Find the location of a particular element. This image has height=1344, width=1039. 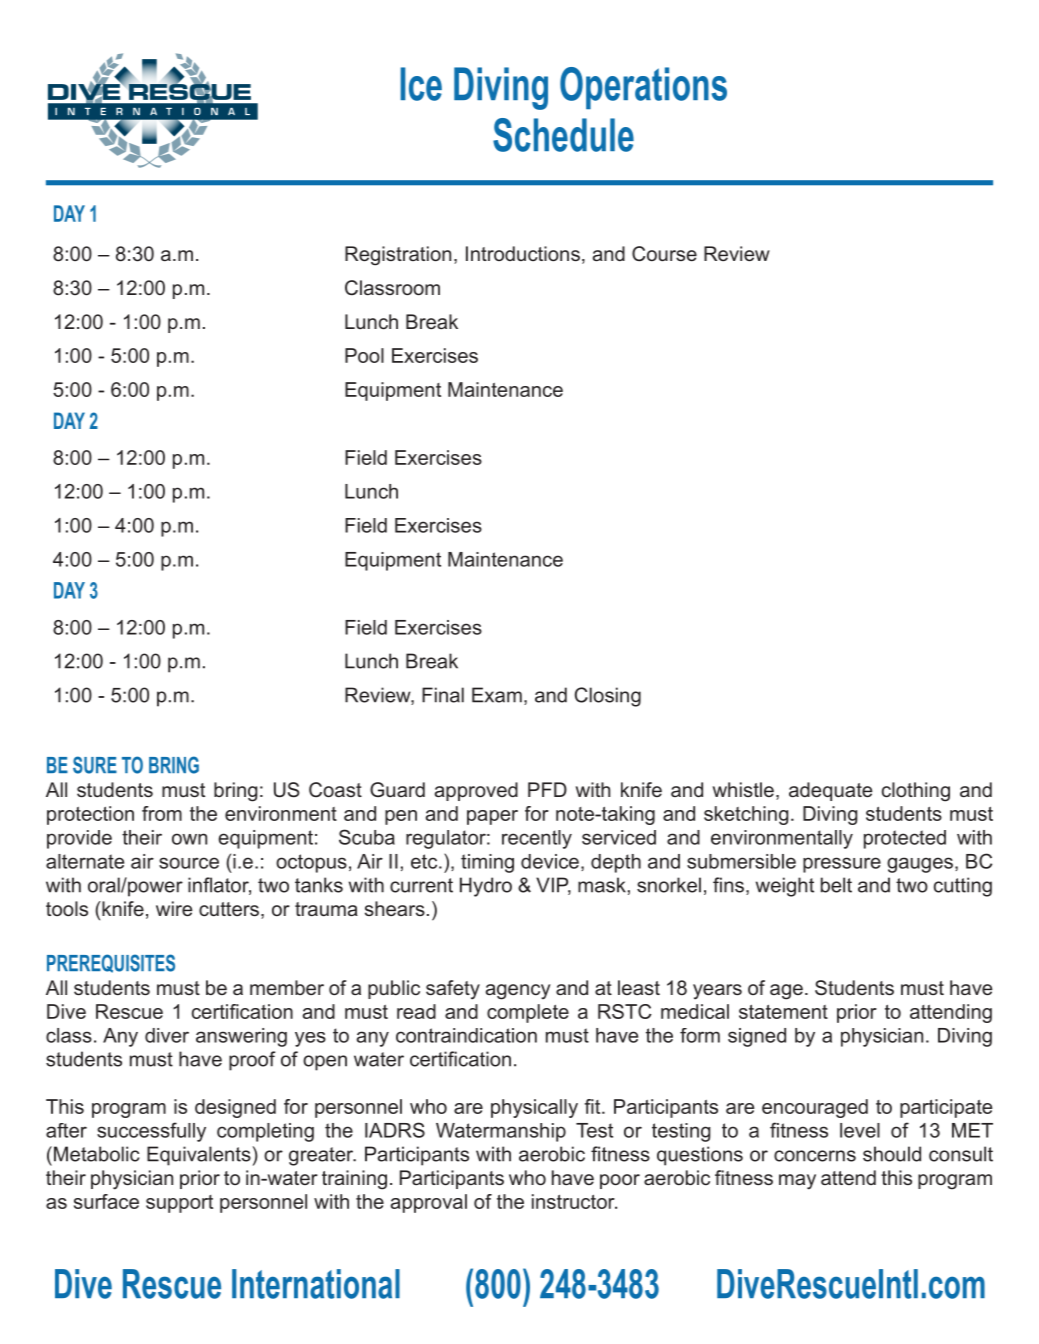

agency is located at coordinates (518, 992).
